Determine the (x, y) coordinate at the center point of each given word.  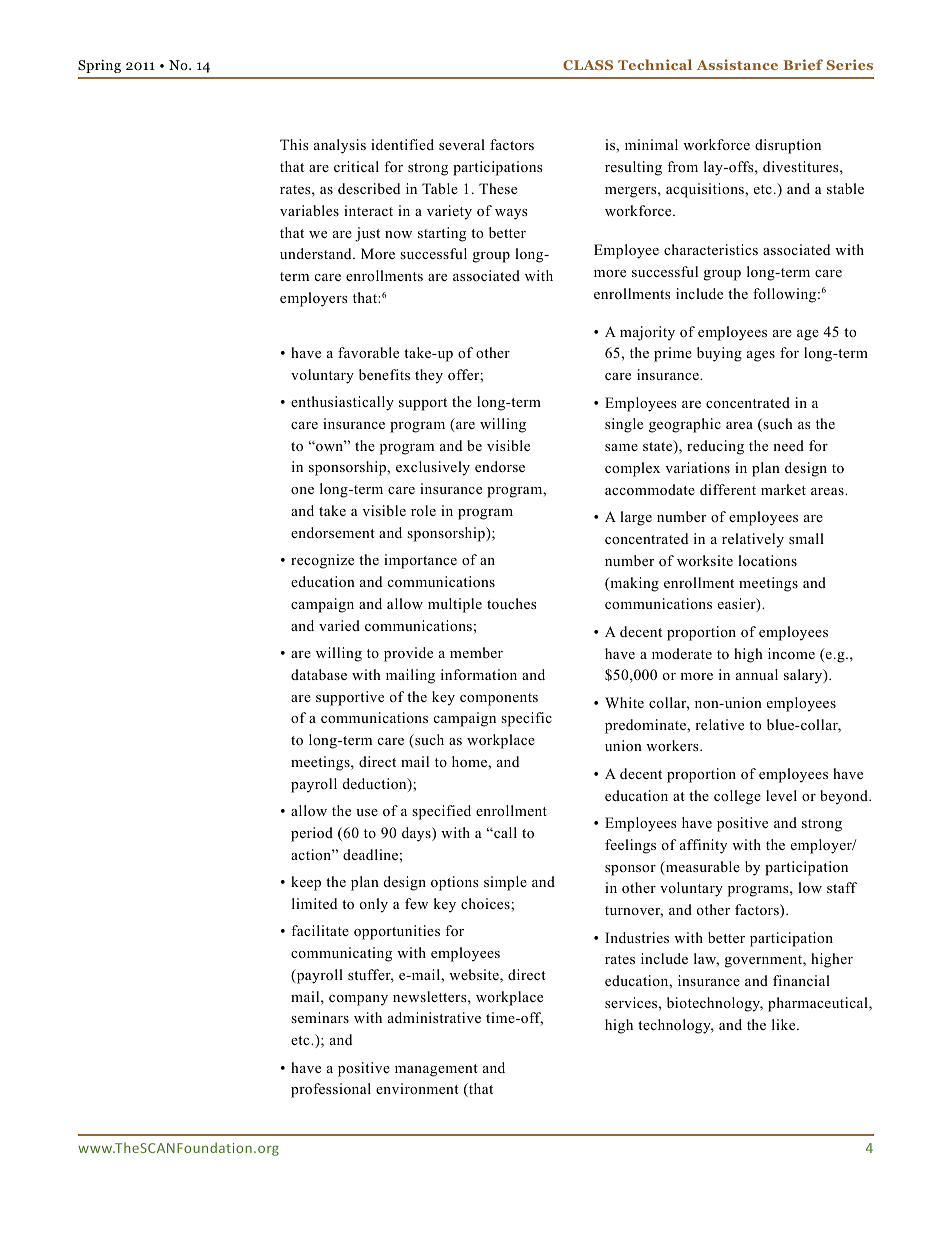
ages (761, 356)
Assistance (737, 64)
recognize (322, 561)
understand (317, 253)
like (785, 1024)
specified (441, 812)
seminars (320, 1017)
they (429, 376)
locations (767, 561)
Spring (99, 66)
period (312, 834)
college (737, 797)
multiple (455, 605)
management (436, 1070)
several (462, 144)
